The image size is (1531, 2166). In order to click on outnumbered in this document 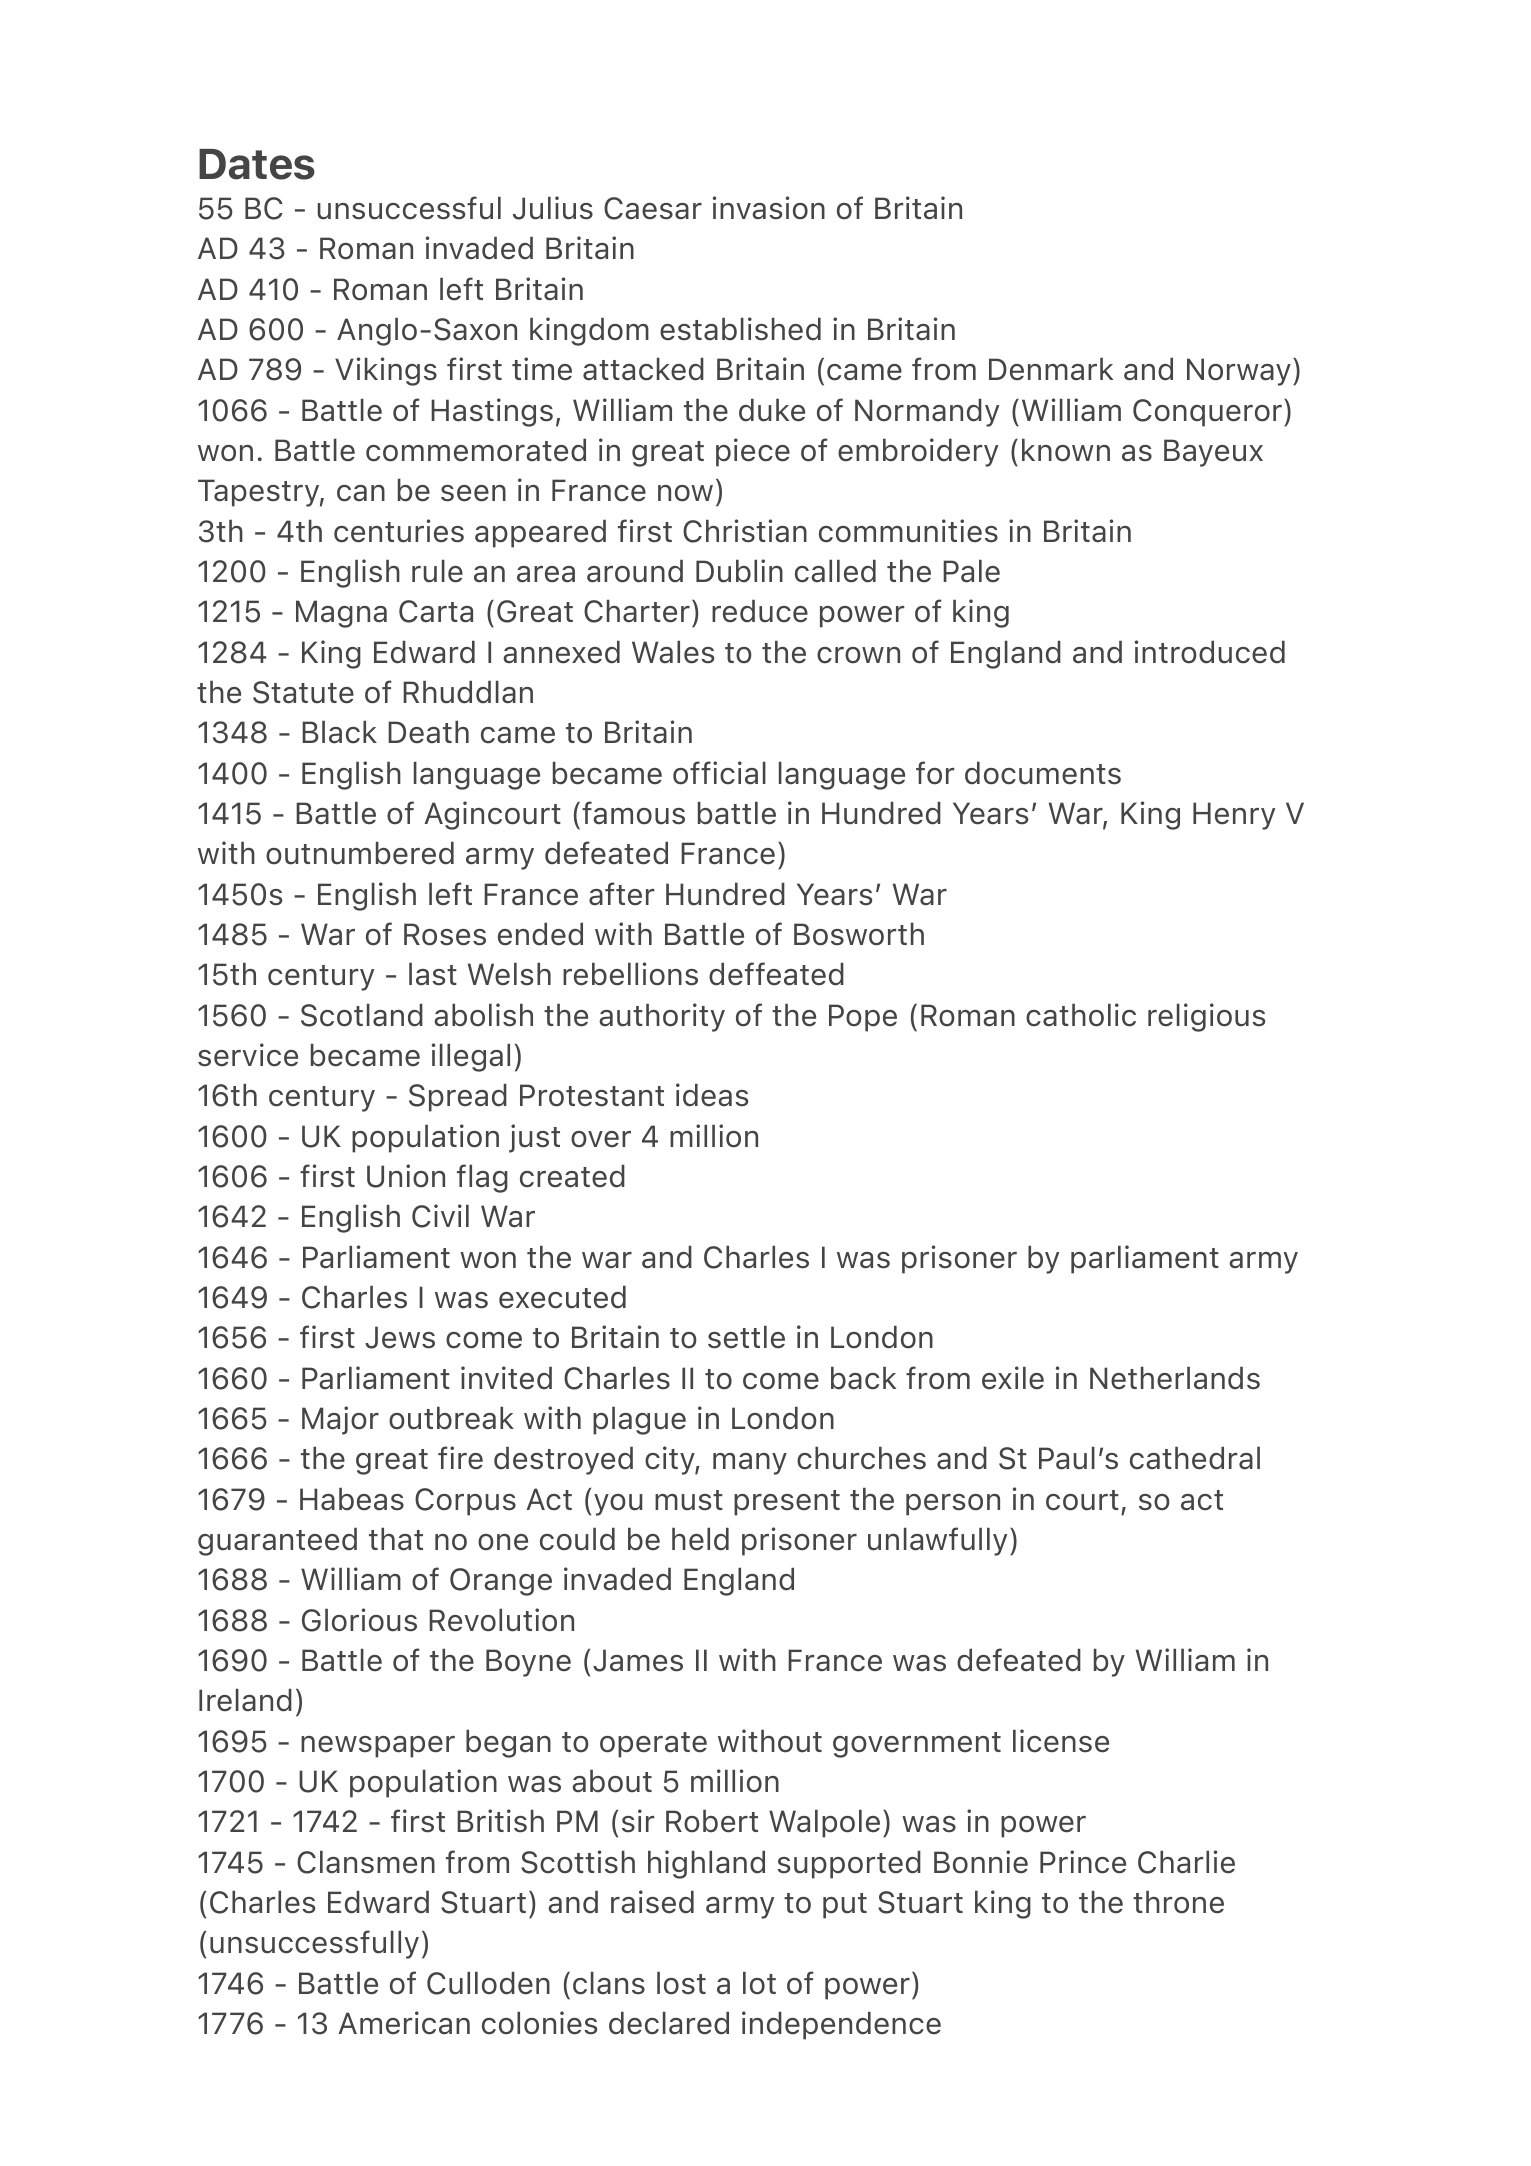, I will do `click(360, 853)`.
